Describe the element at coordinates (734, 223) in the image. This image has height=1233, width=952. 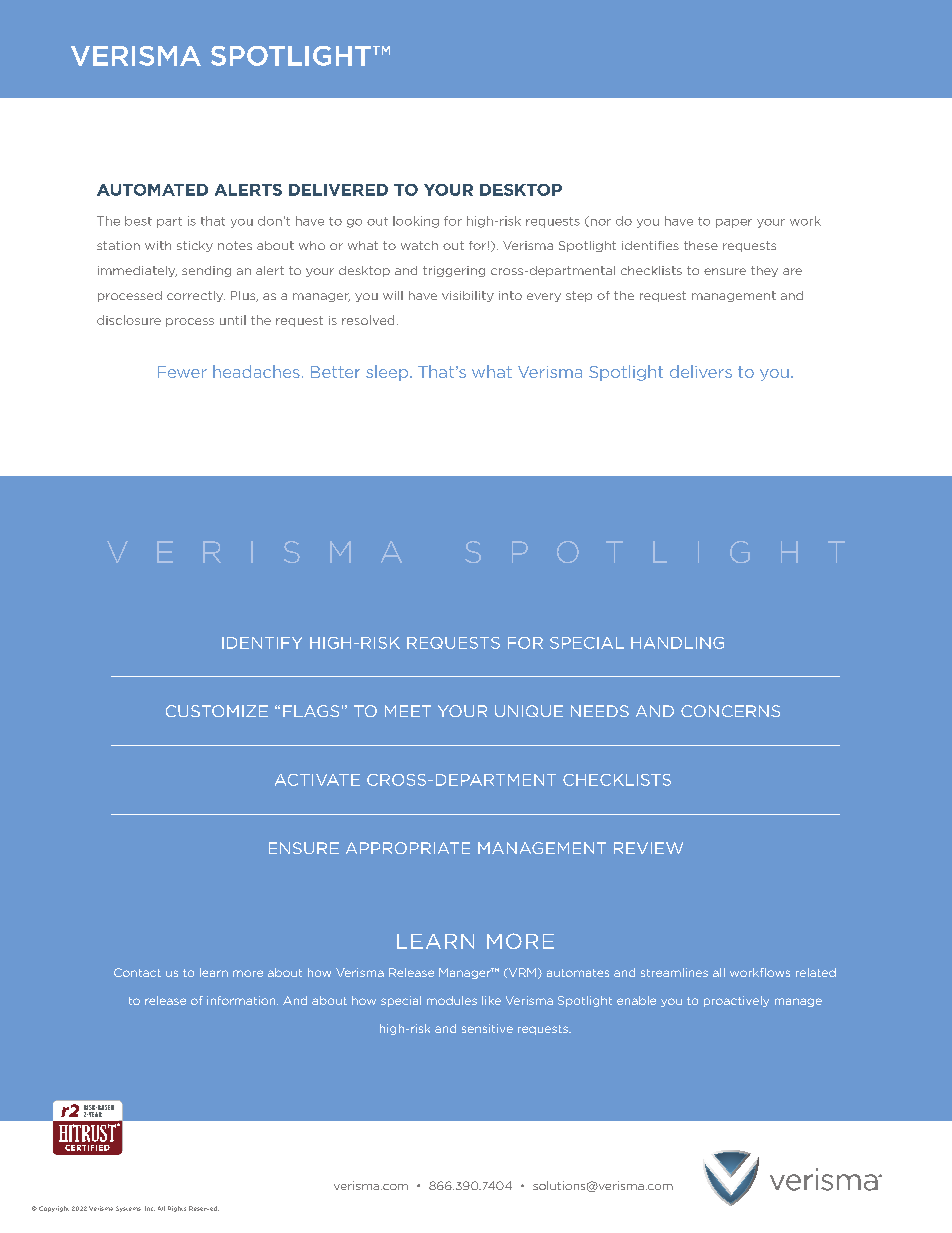
I see `paper` at that location.
